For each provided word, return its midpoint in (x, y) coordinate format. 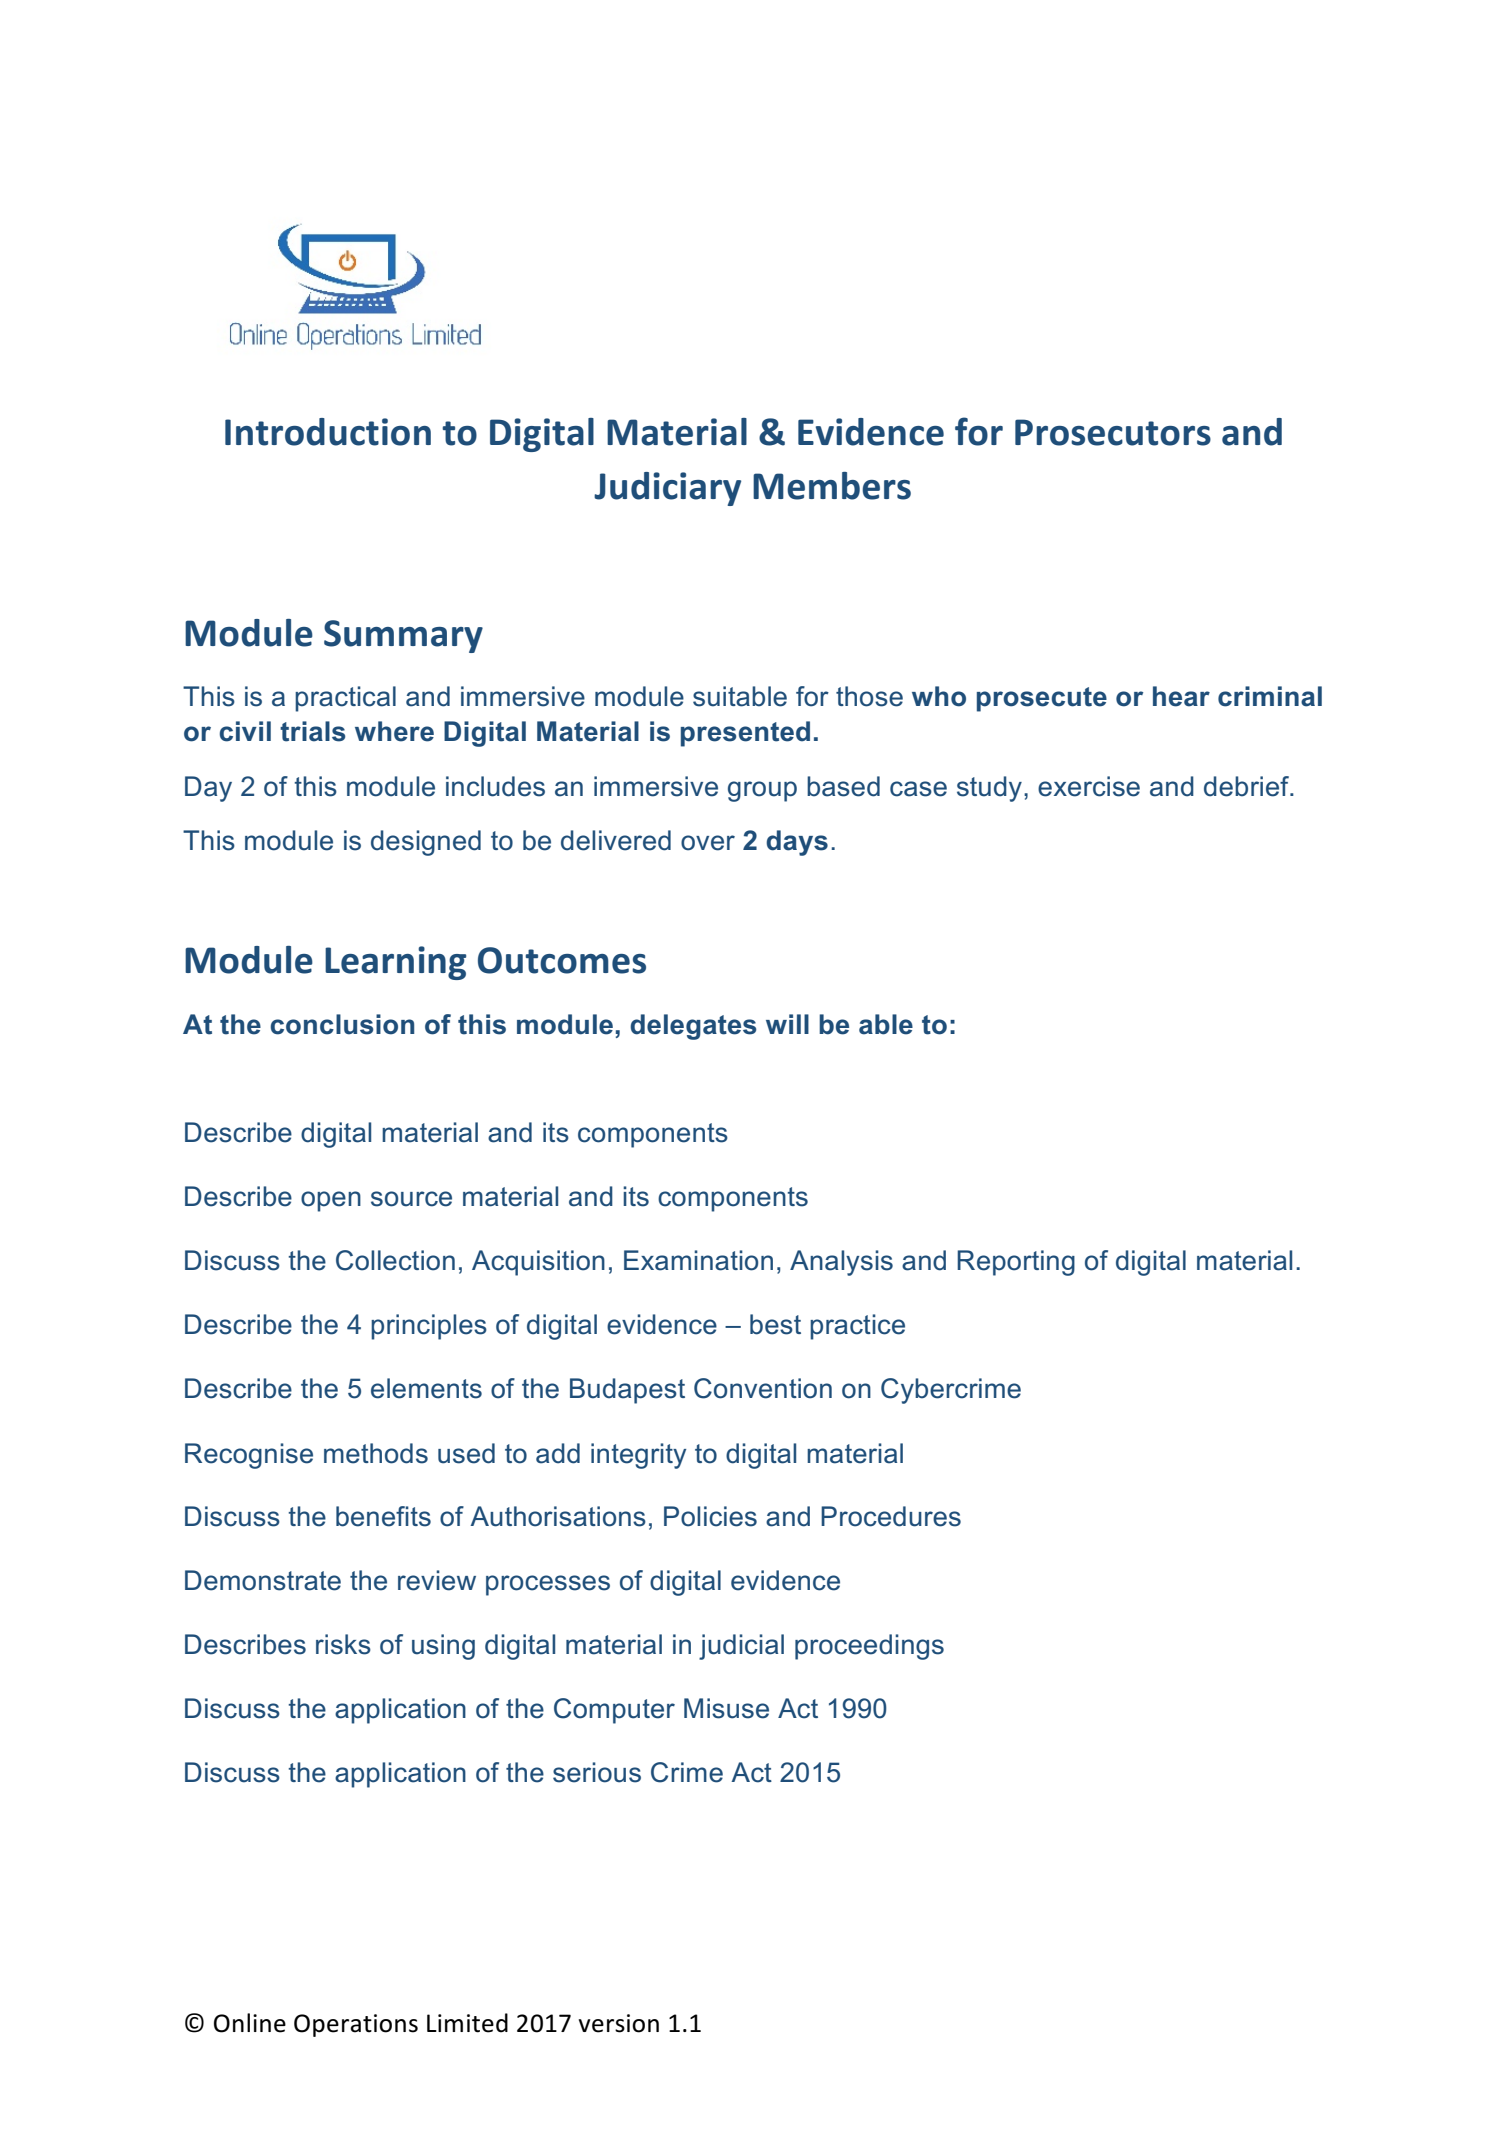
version (619, 2023)
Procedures (891, 1516)
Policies (710, 1516)
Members (832, 486)
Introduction (328, 432)
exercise (1089, 786)
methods (376, 1453)
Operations (356, 2025)
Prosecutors (1113, 432)
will (787, 1024)
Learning (395, 963)
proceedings (869, 1647)
